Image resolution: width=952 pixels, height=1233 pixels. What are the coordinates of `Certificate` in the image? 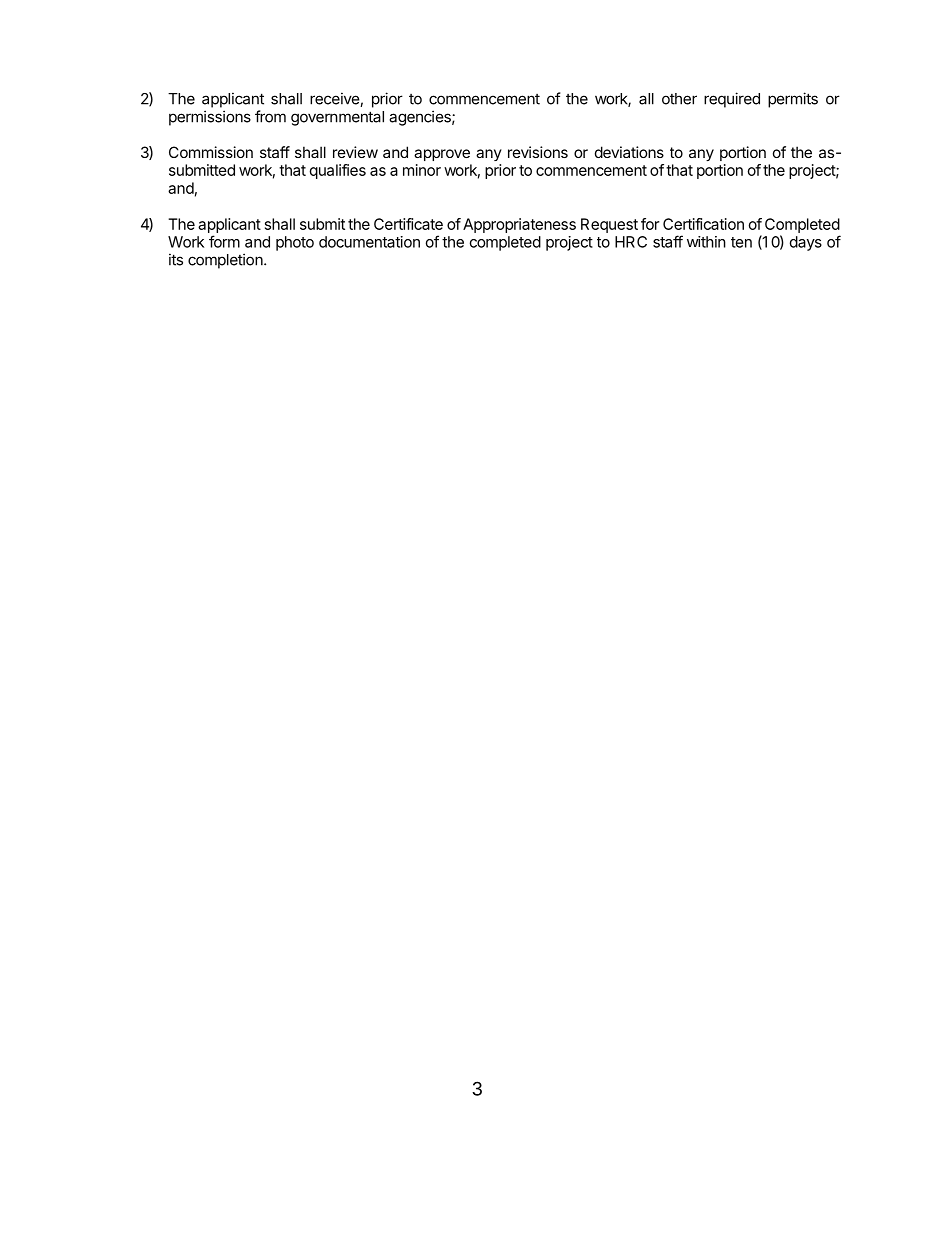 It's located at (408, 224).
